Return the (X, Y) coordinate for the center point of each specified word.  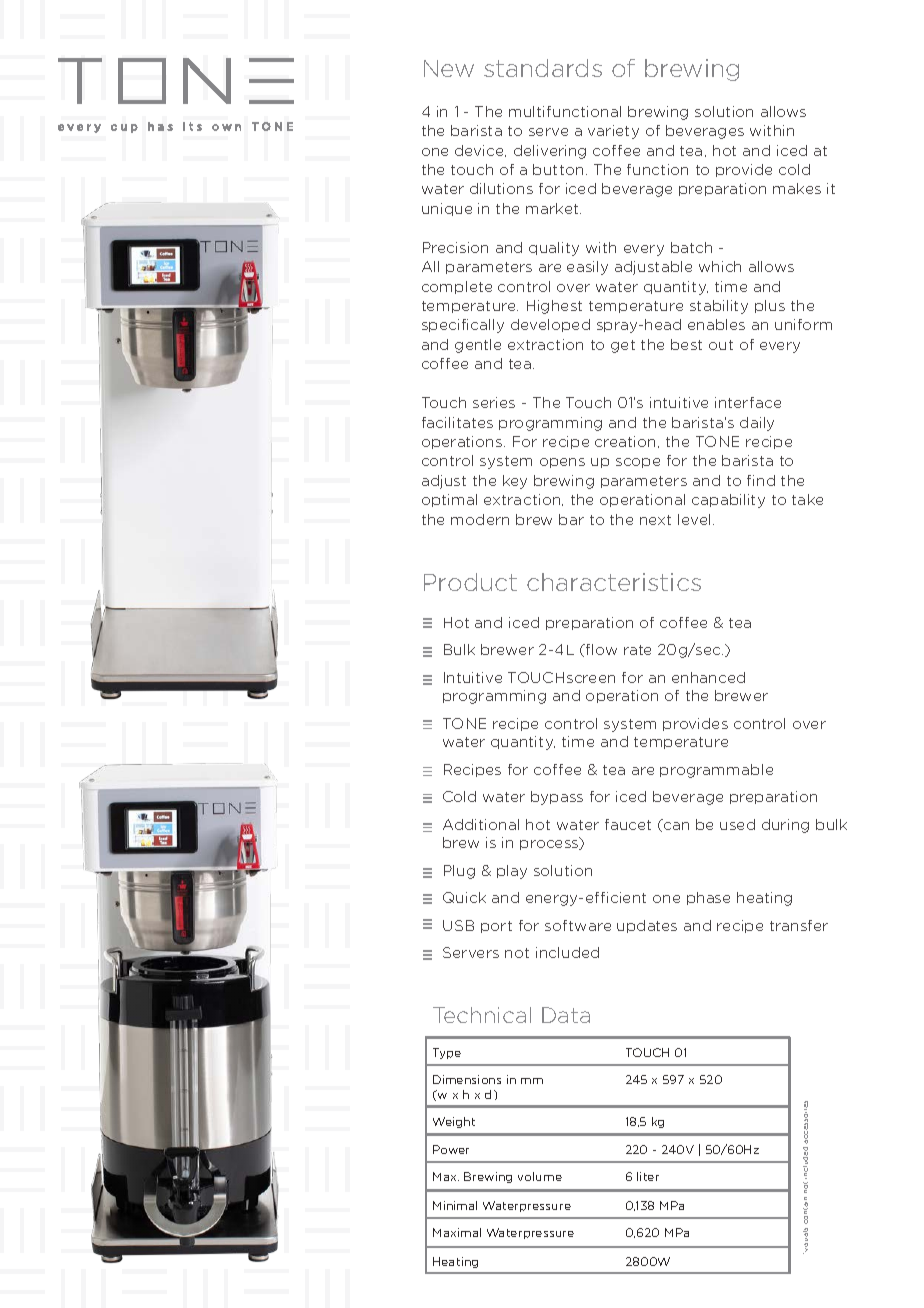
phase (708, 898)
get (623, 346)
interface (748, 402)
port (496, 927)
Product (470, 582)
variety (613, 132)
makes (797, 188)
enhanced (708, 677)
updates (647, 926)
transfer (799, 925)
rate (637, 650)
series (494, 402)
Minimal (455, 1205)
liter (648, 1176)
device (480, 151)
